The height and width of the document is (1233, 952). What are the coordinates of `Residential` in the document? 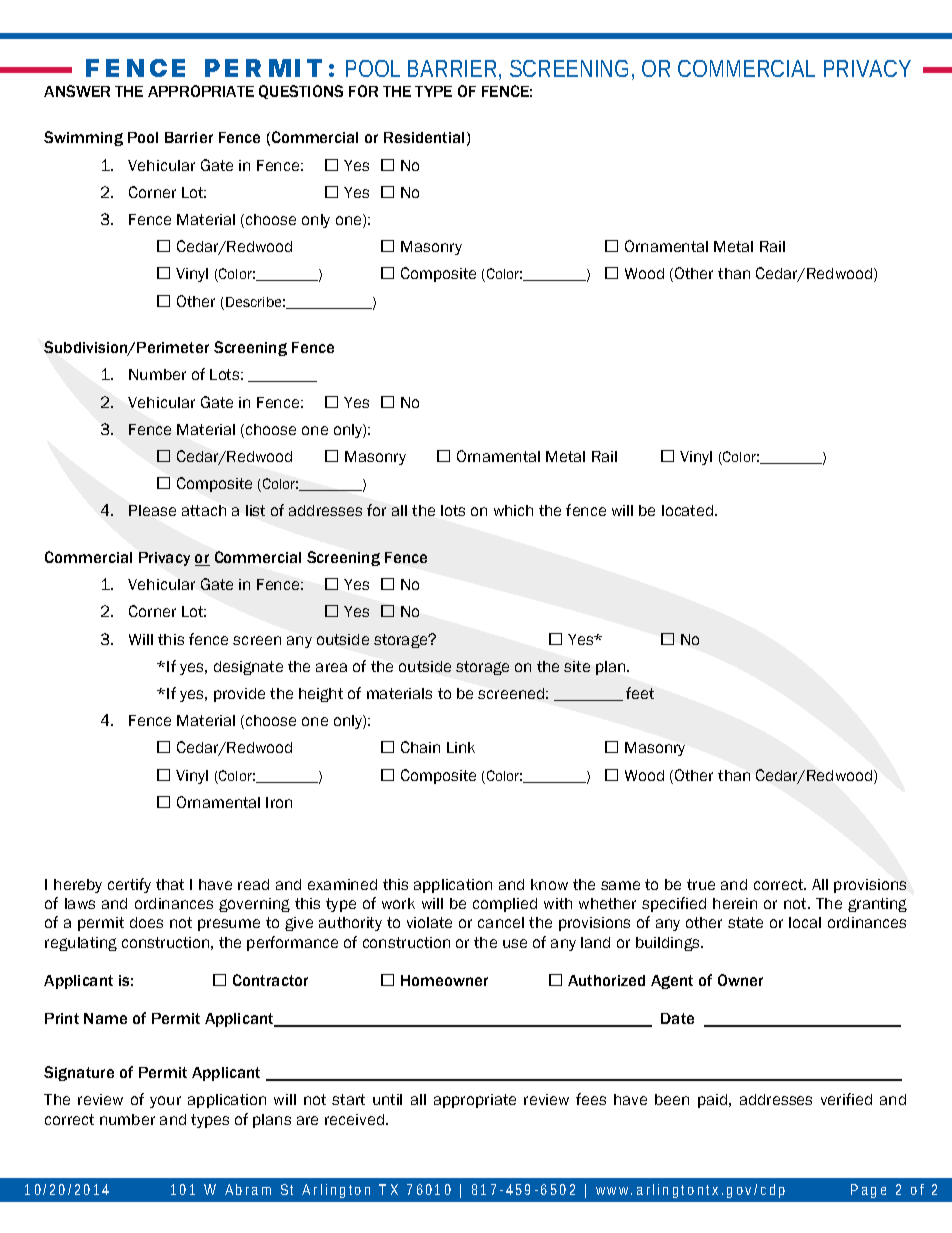 It's located at (424, 137).
